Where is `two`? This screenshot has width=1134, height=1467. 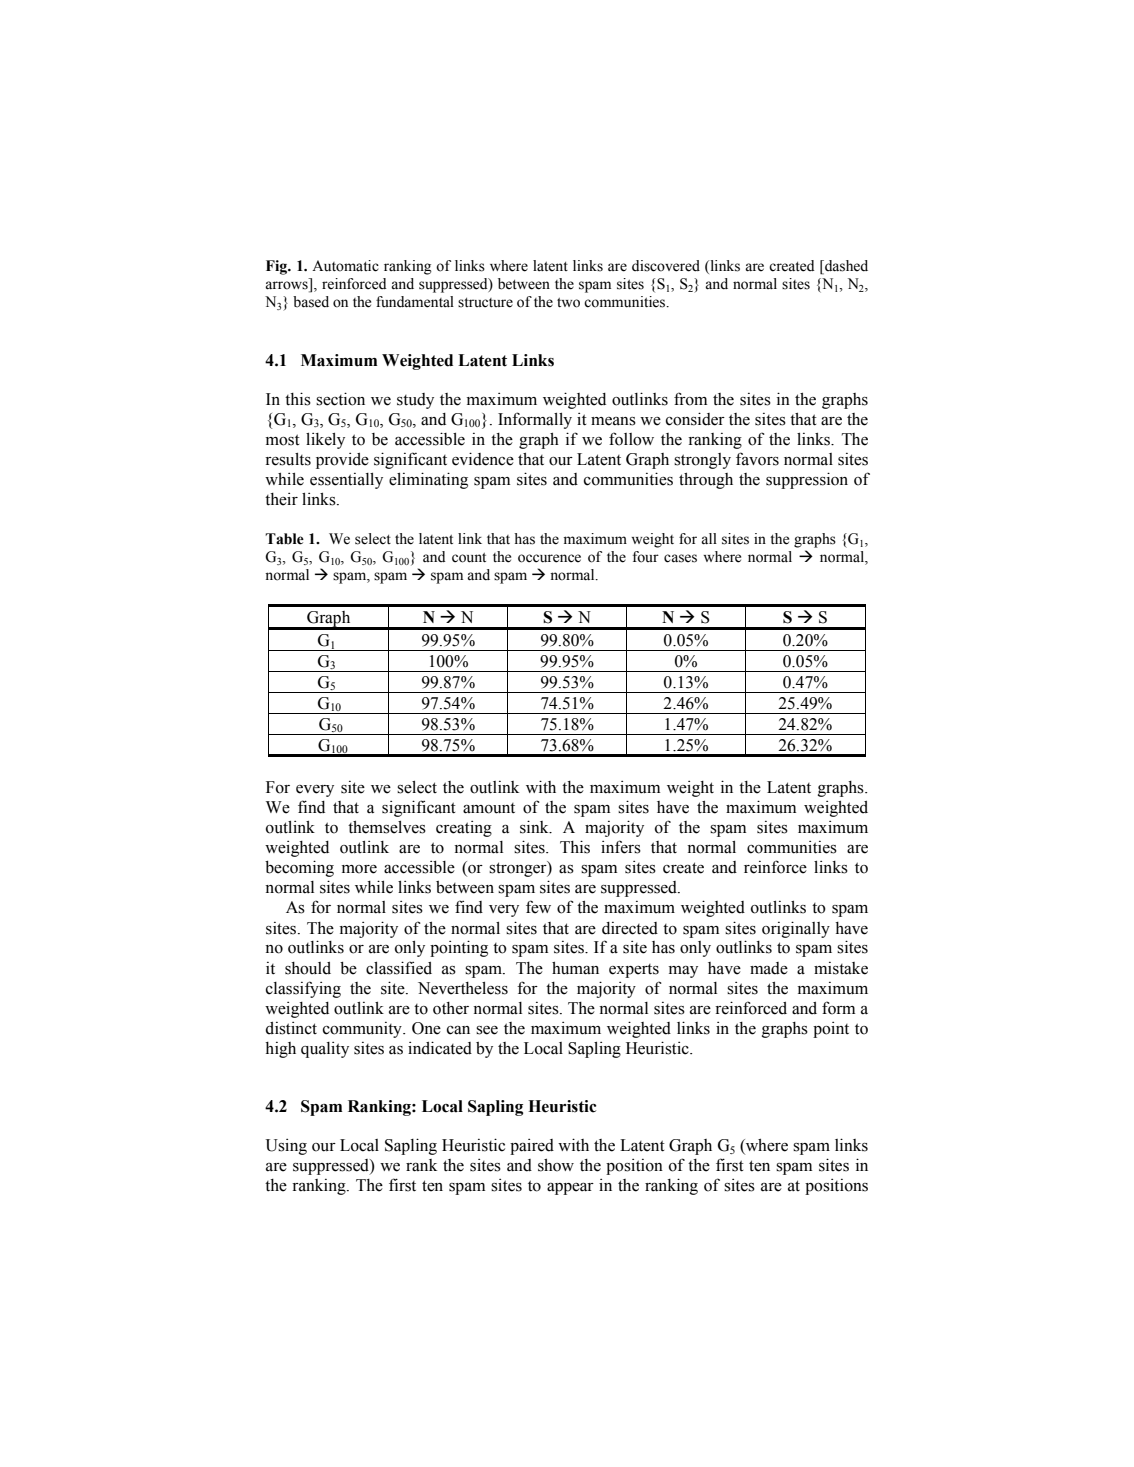
two is located at coordinates (568, 303).
